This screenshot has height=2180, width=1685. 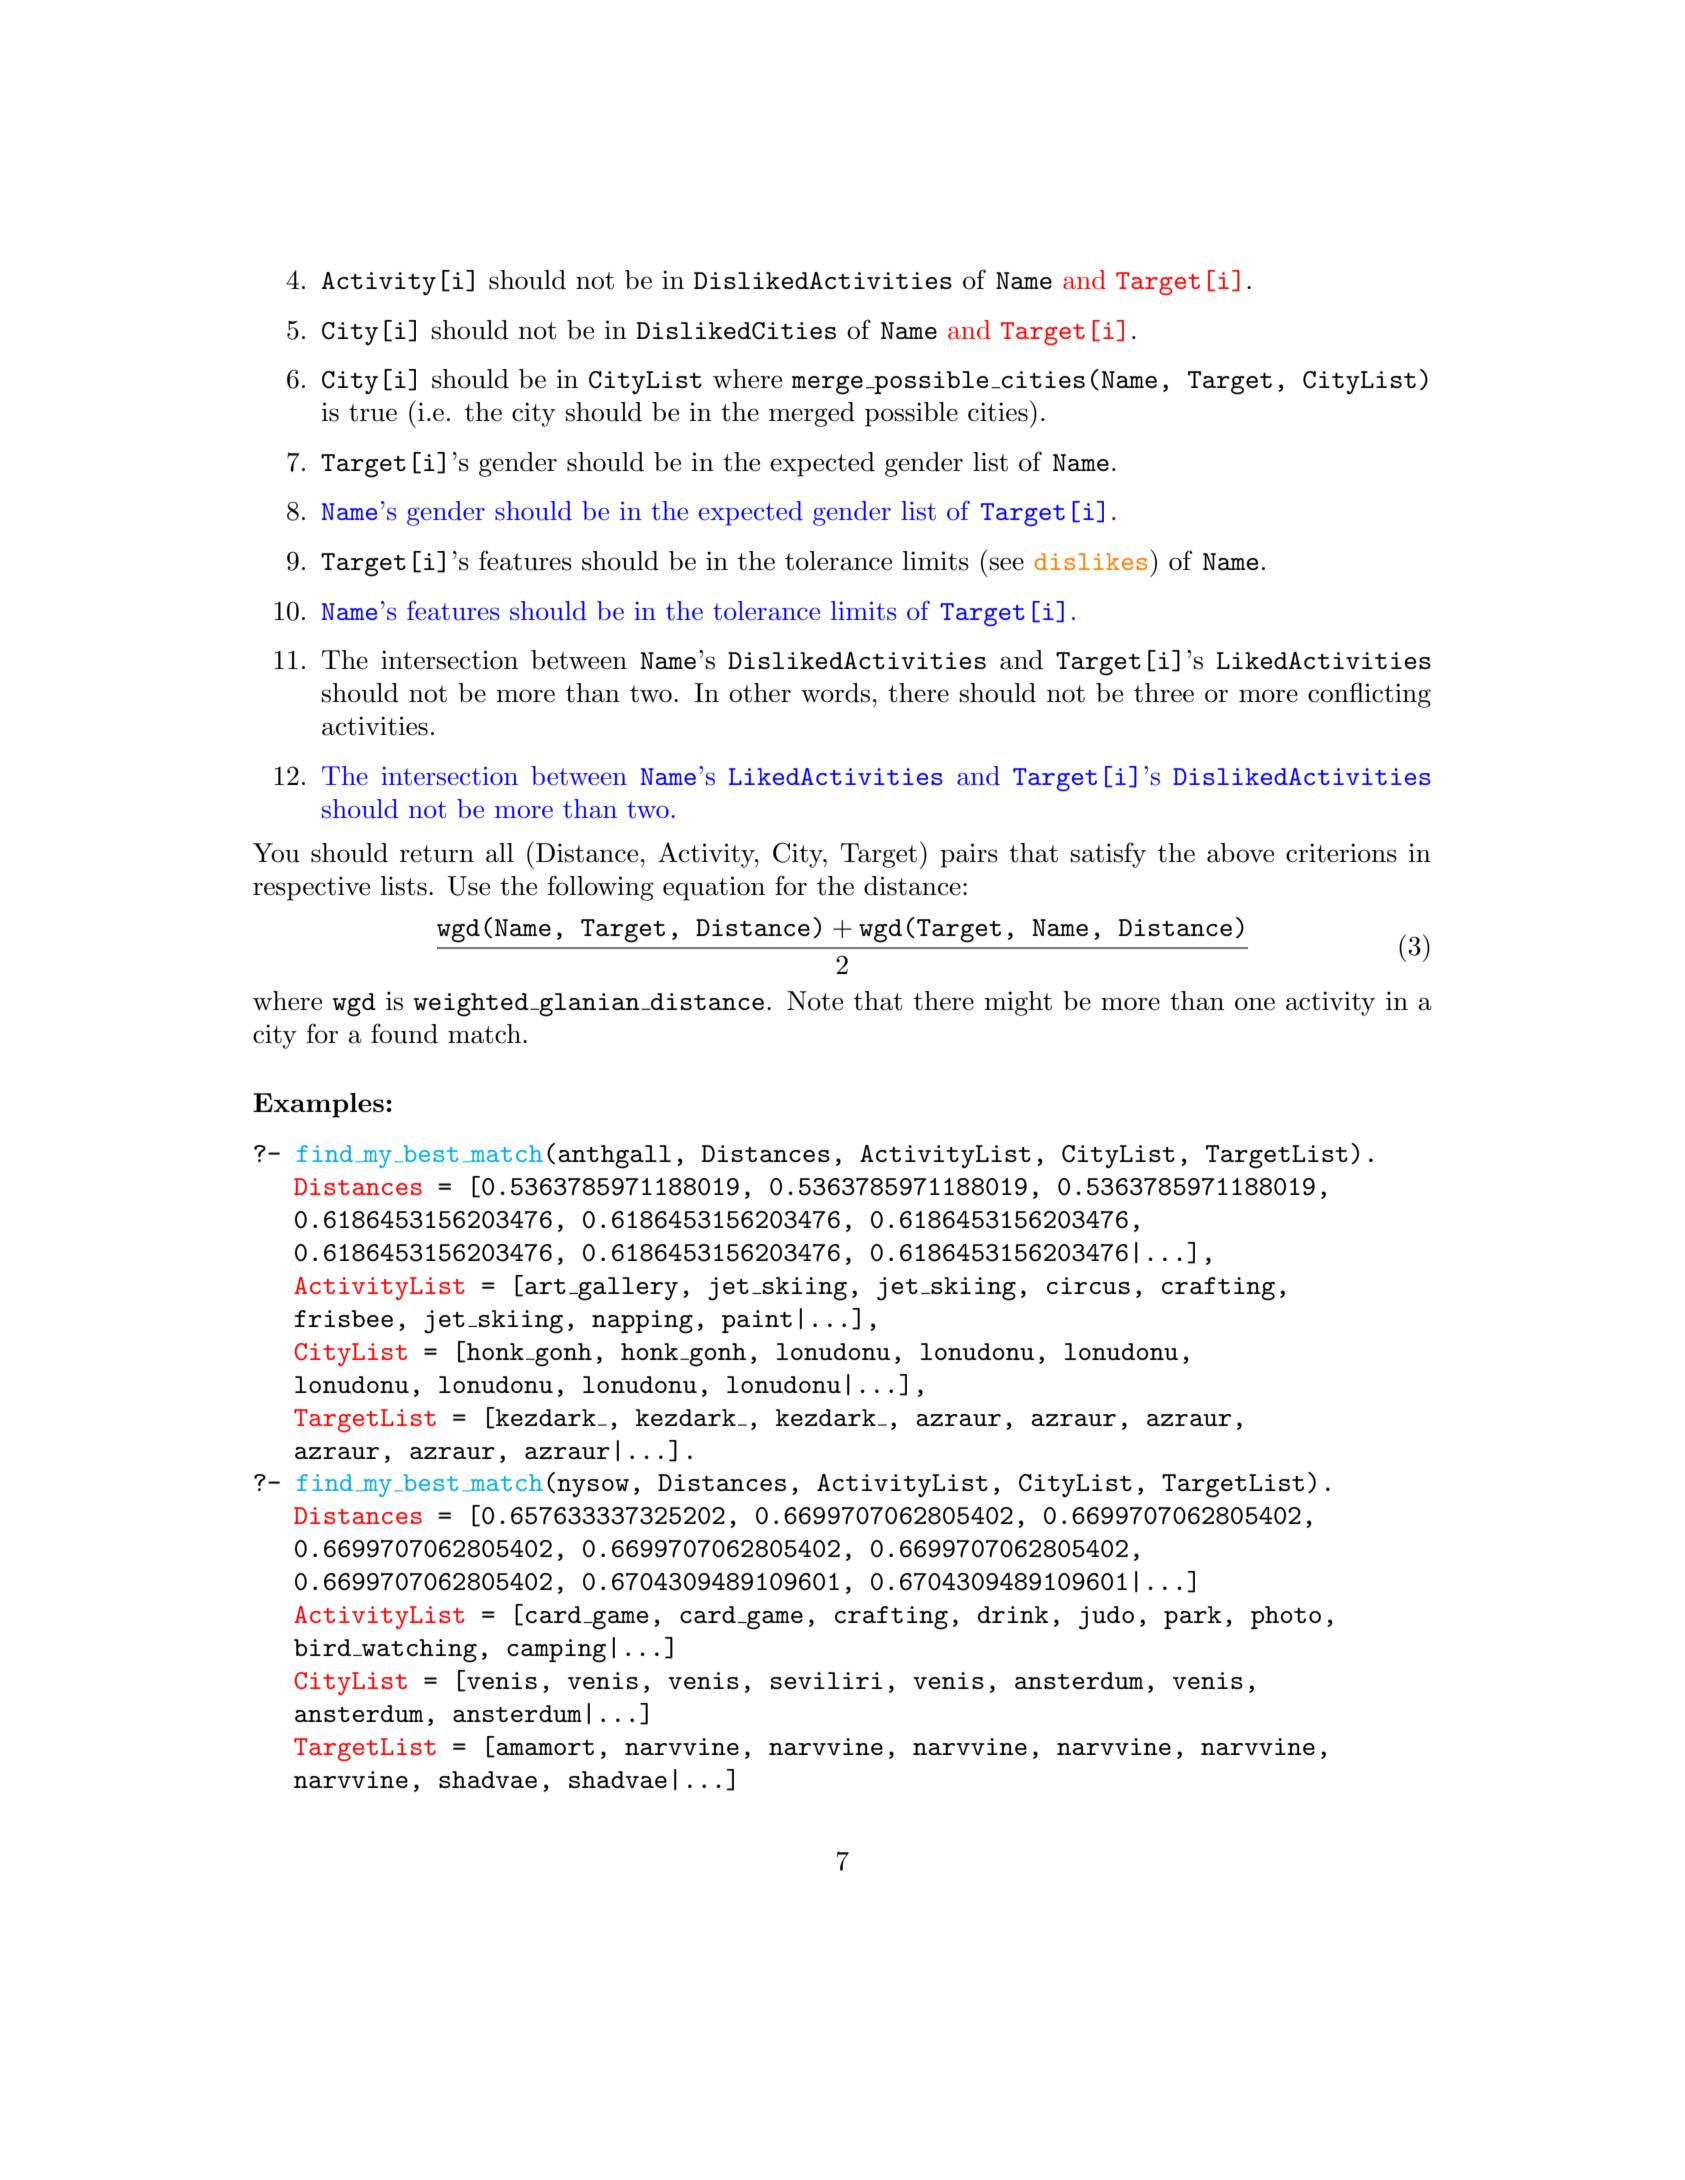 I want to click on Examples, so click(x=318, y=1105).
